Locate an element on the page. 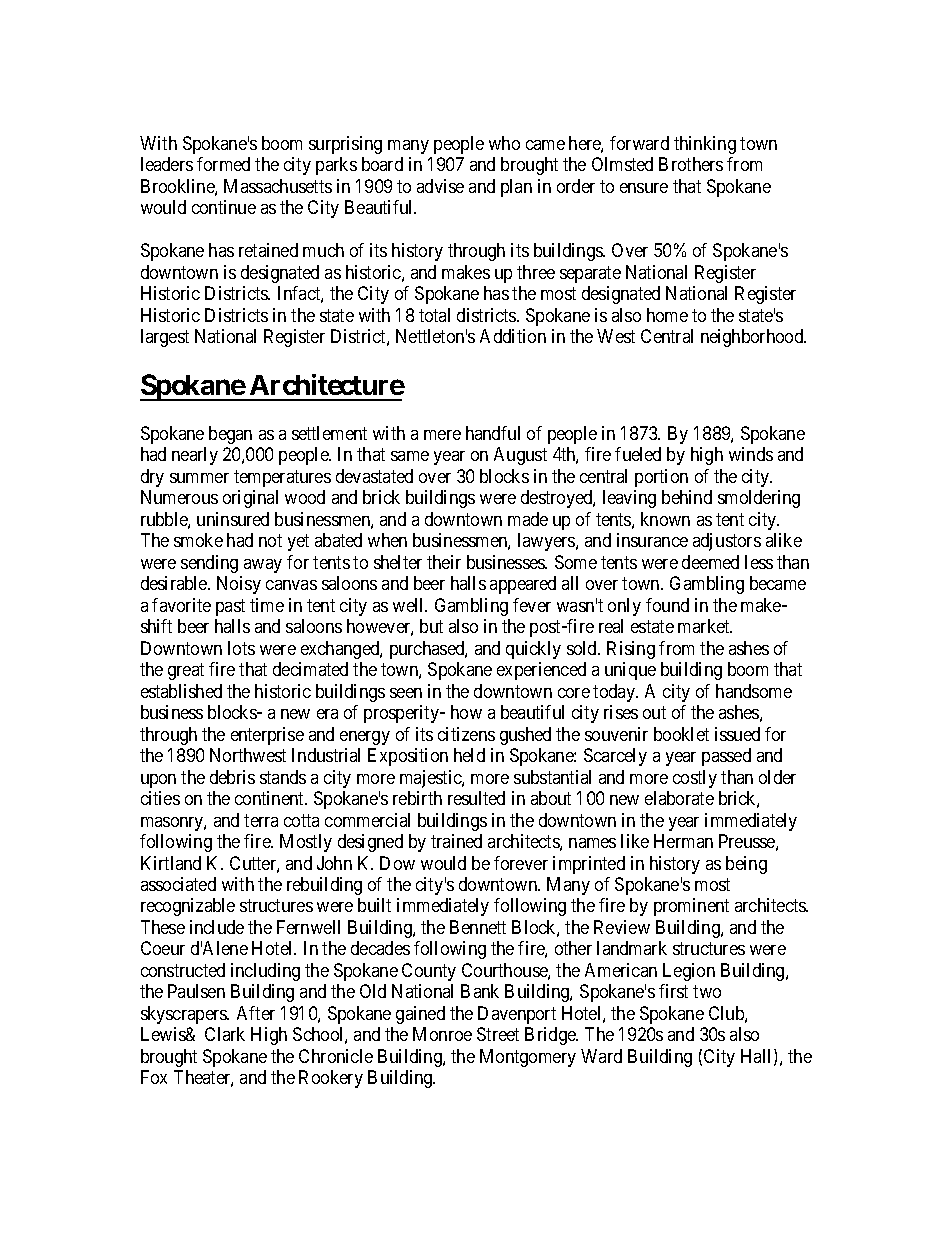 This page has height=1233, width=952. formed is located at coordinates (223, 164).
